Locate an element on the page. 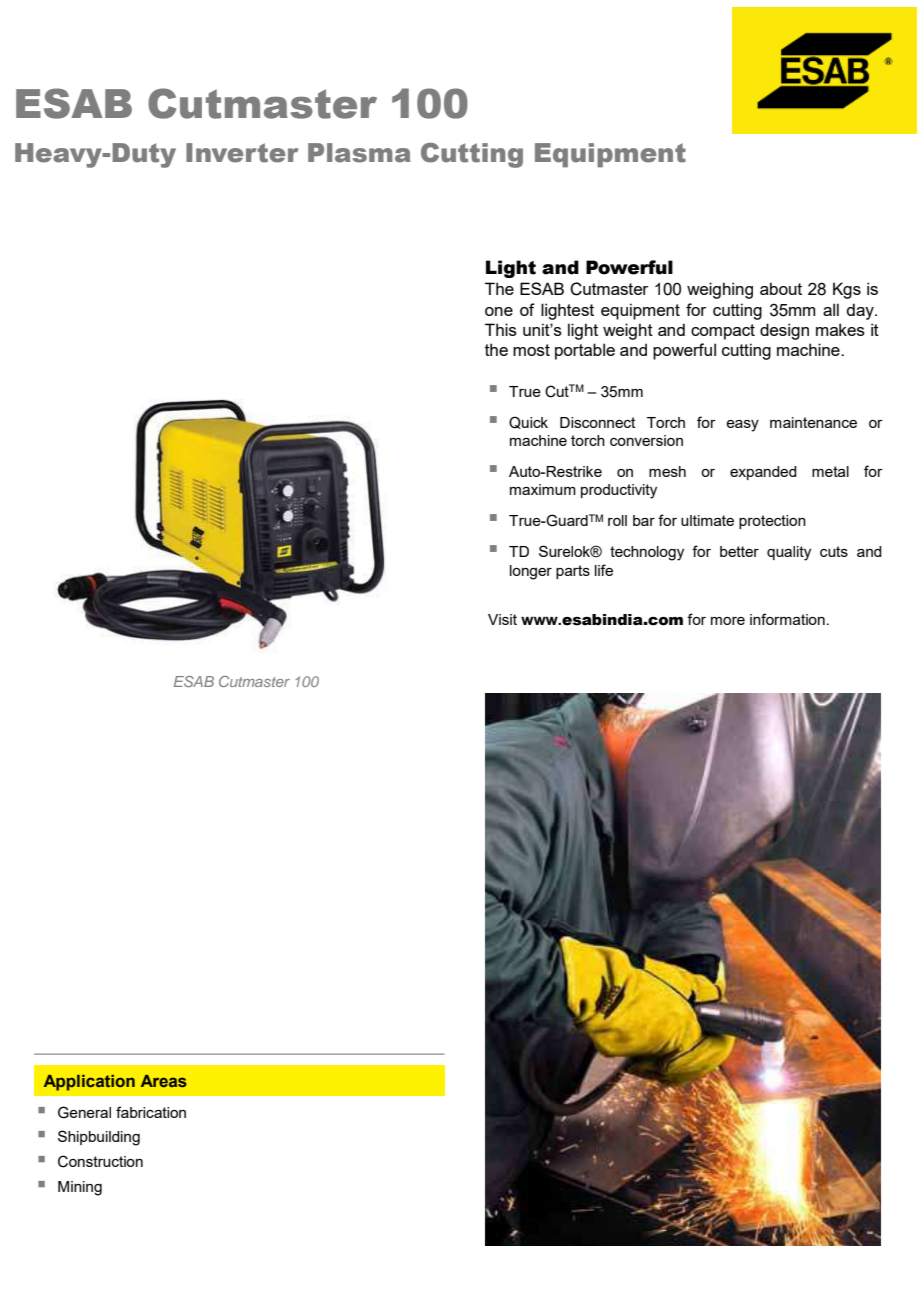 The width and height of the page is (924, 1295). Inverter is located at coordinates (242, 153).
